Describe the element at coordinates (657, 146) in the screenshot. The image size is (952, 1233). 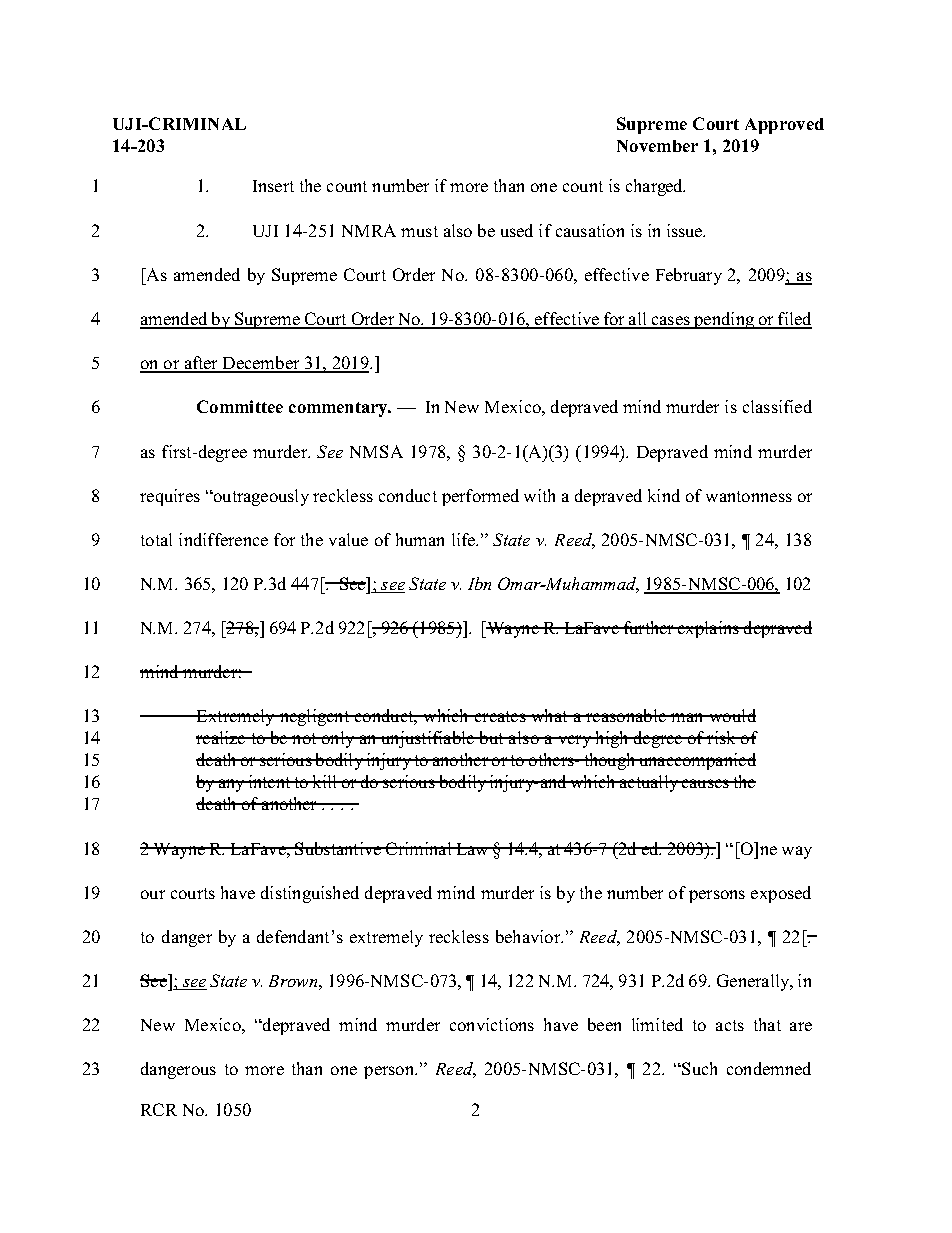
I see `November` at that location.
